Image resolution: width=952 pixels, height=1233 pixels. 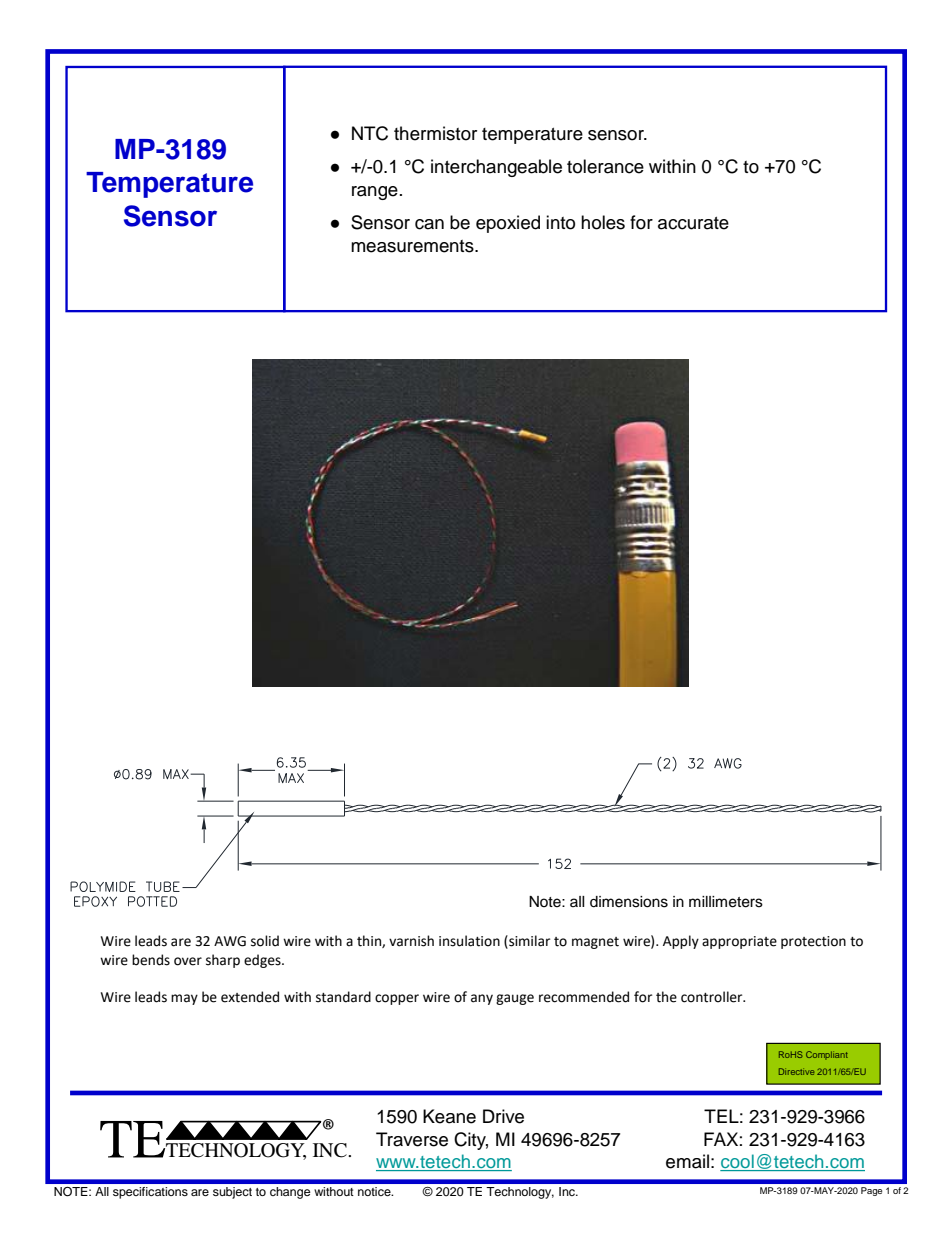 I want to click on AWG, so click(x=230, y=941).
